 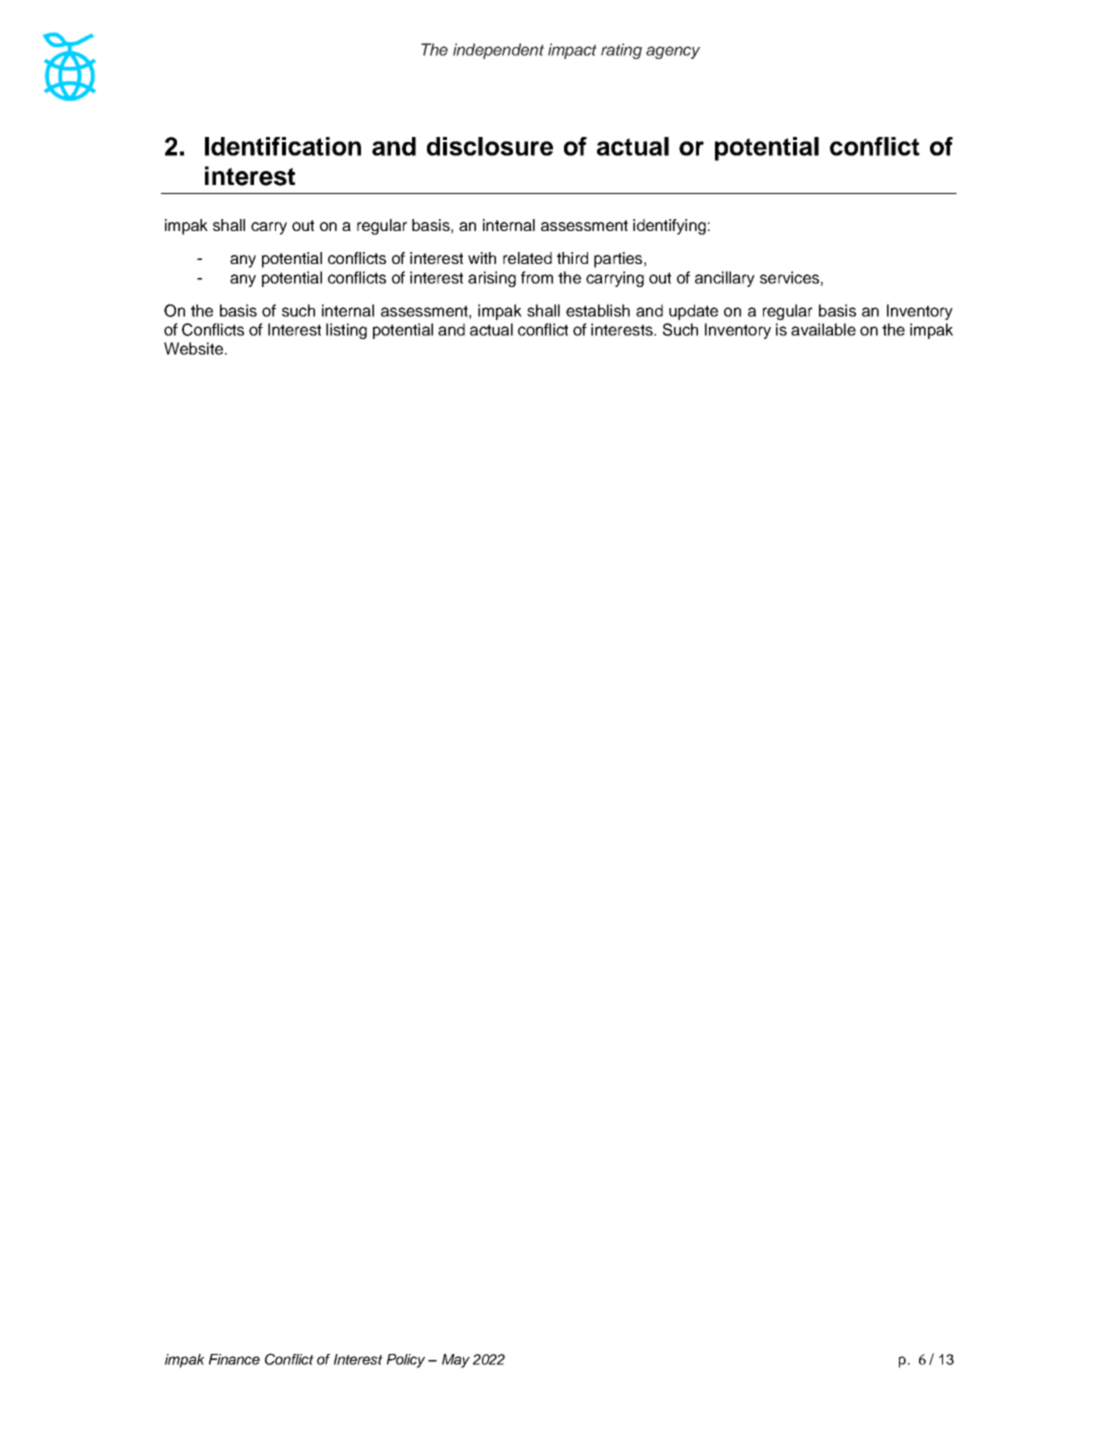 What do you see at coordinates (598, 310) in the screenshot?
I see `establish` at bounding box center [598, 310].
